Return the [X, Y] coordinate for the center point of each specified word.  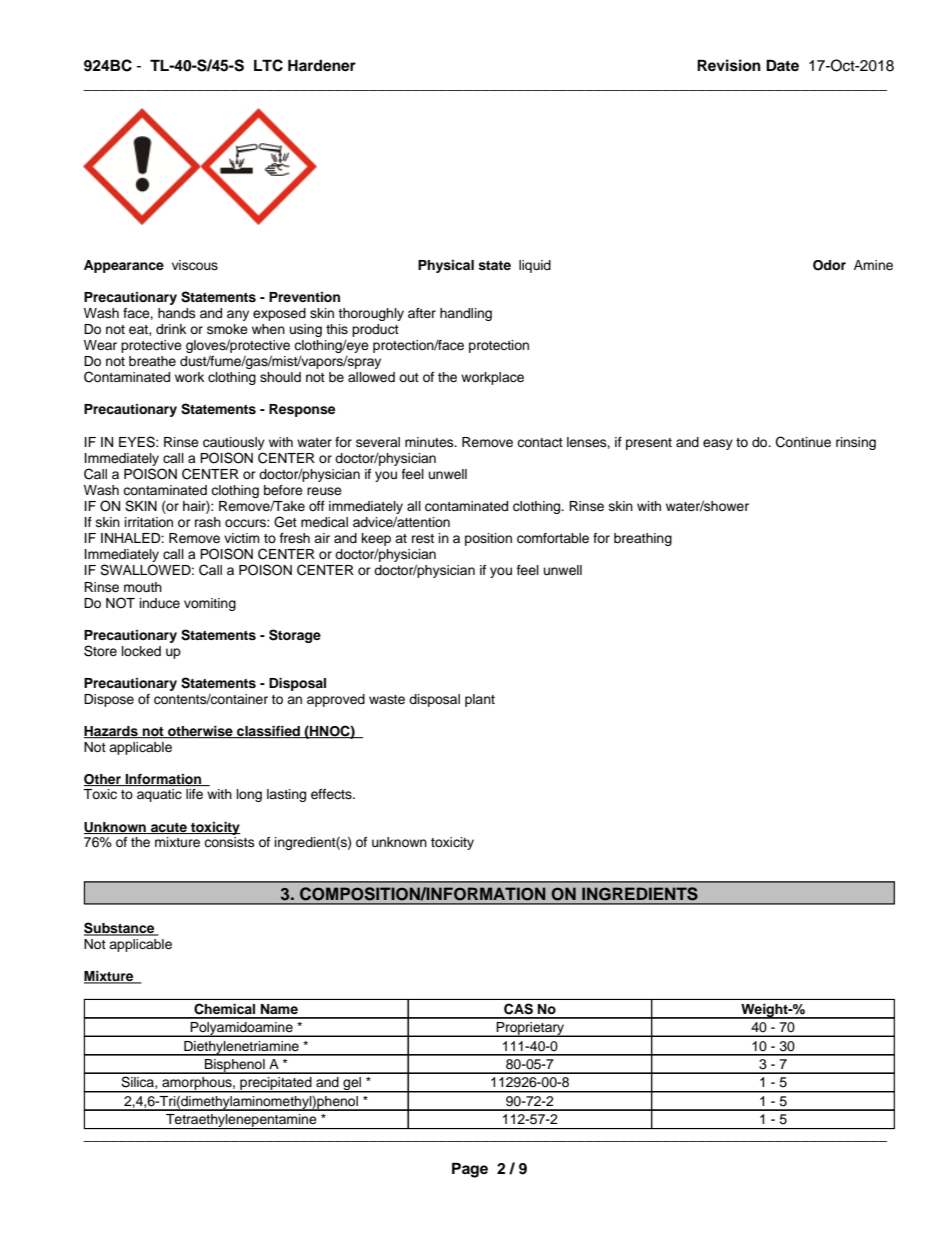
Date [782, 65]
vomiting [210, 604]
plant [480, 700]
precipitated [276, 1085]
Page [470, 1170]
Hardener [322, 65]
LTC [268, 65]
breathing [643, 539]
